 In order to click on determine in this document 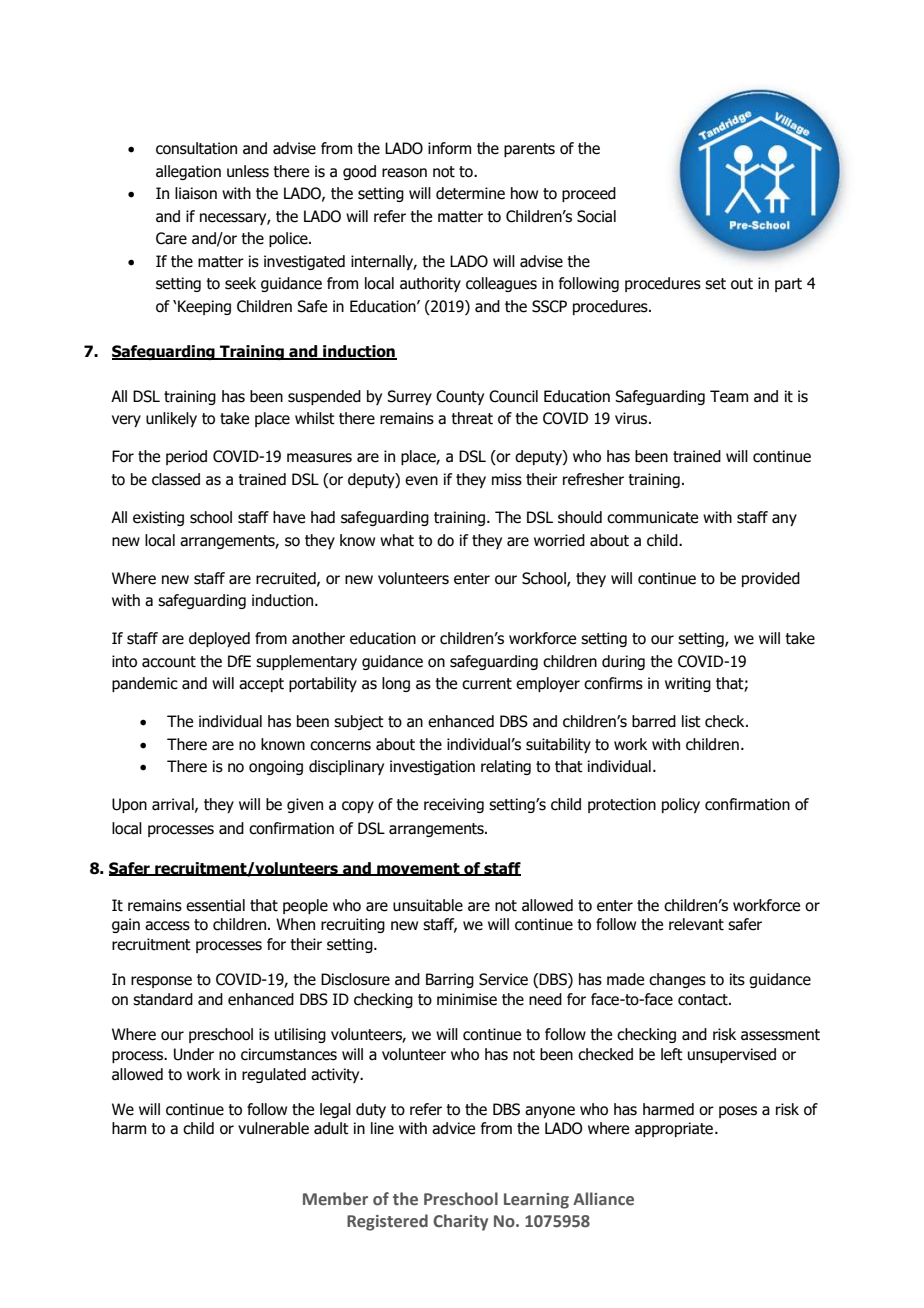, I will do `click(470, 193)`.
